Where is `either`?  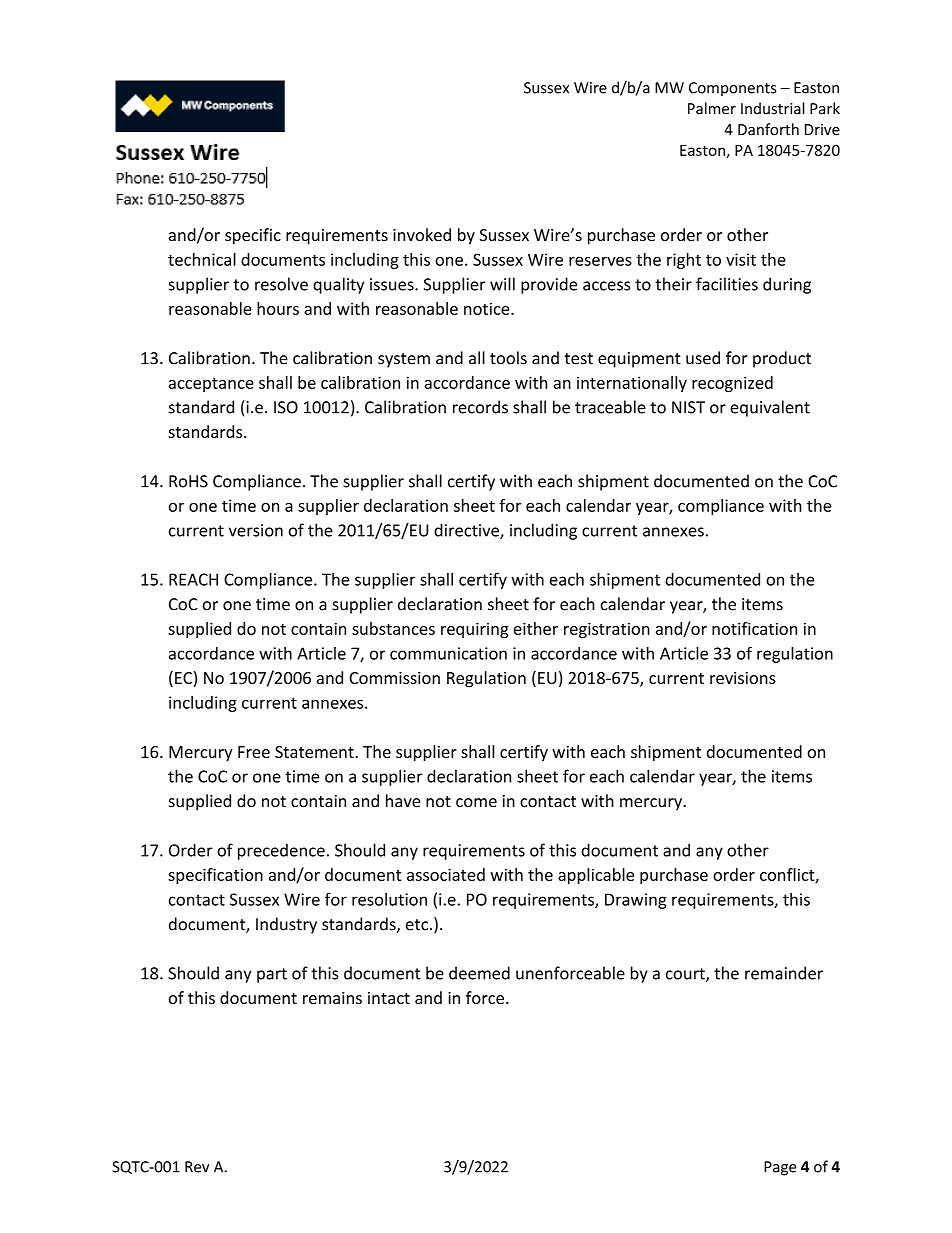 either is located at coordinates (535, 628).
